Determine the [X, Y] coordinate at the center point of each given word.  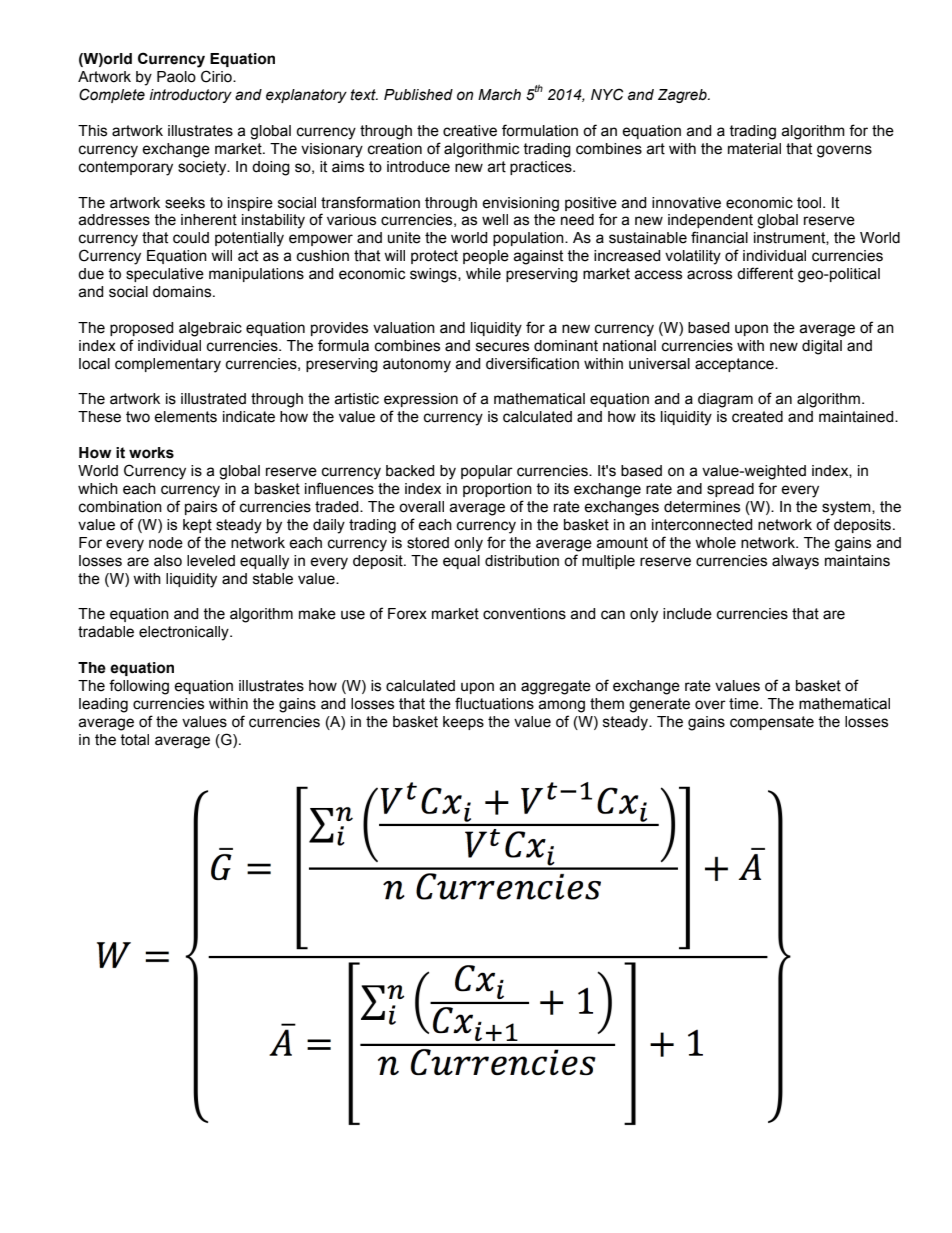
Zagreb [683, 96]
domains [183, 292]
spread [730, 490]
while [483, 274]
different [765, 273]
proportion [497, 490]
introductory [190, 96]
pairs [201, 508]
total [134, 740]
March [499, 95]
